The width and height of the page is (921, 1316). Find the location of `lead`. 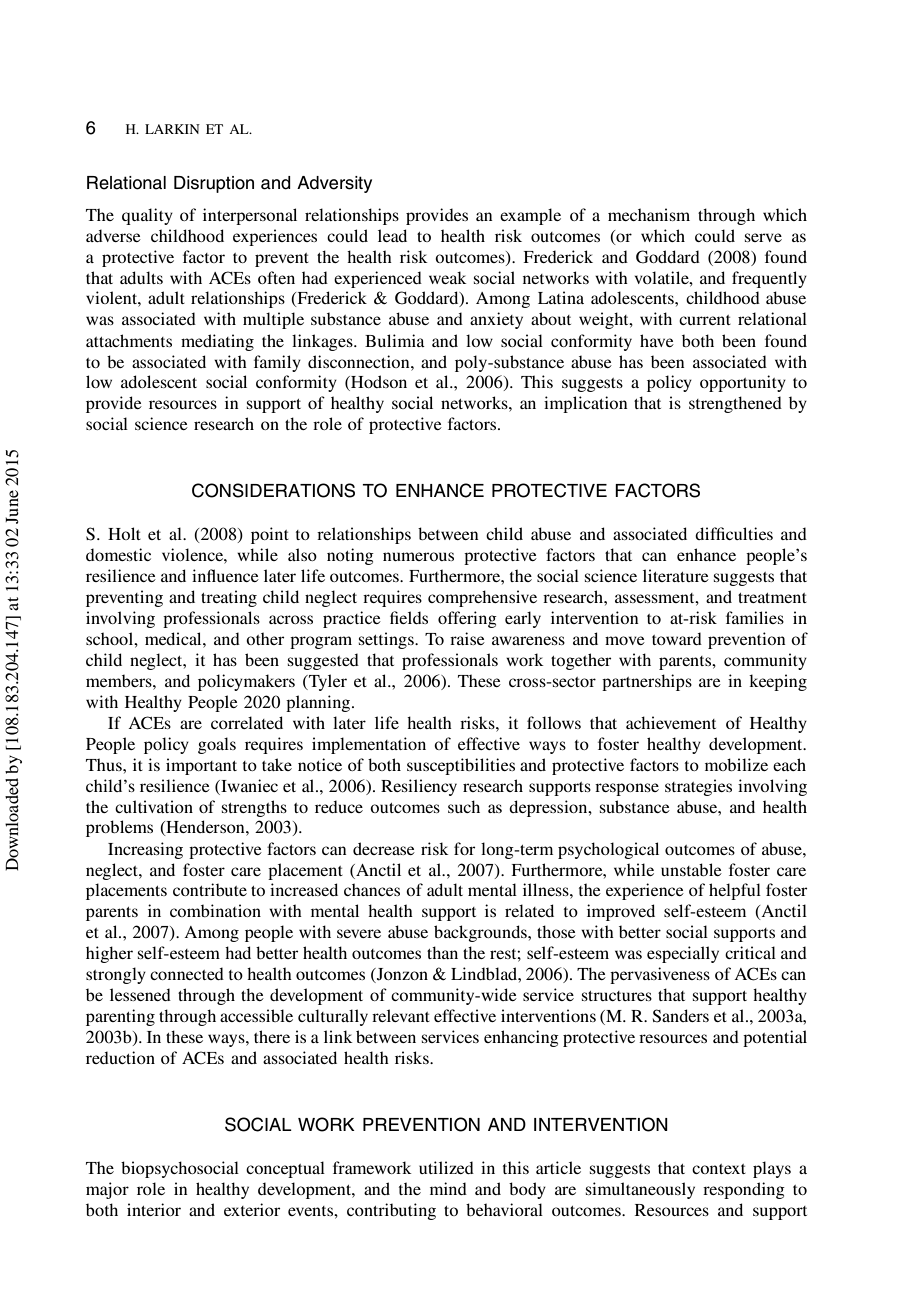

lead is located at coordinates (392, 235).
